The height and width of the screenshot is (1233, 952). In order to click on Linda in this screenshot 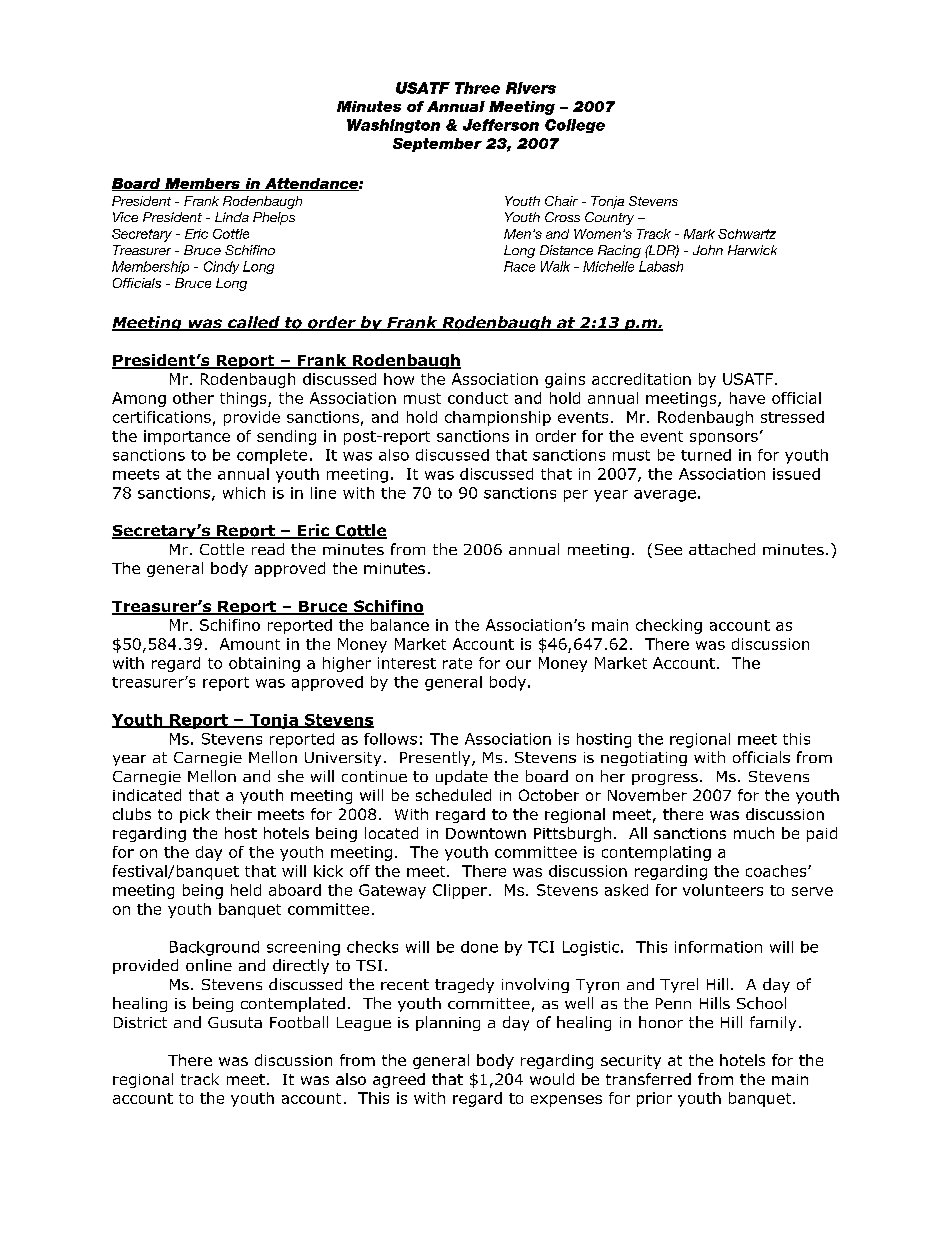, I will do `click(232, 217)`.
